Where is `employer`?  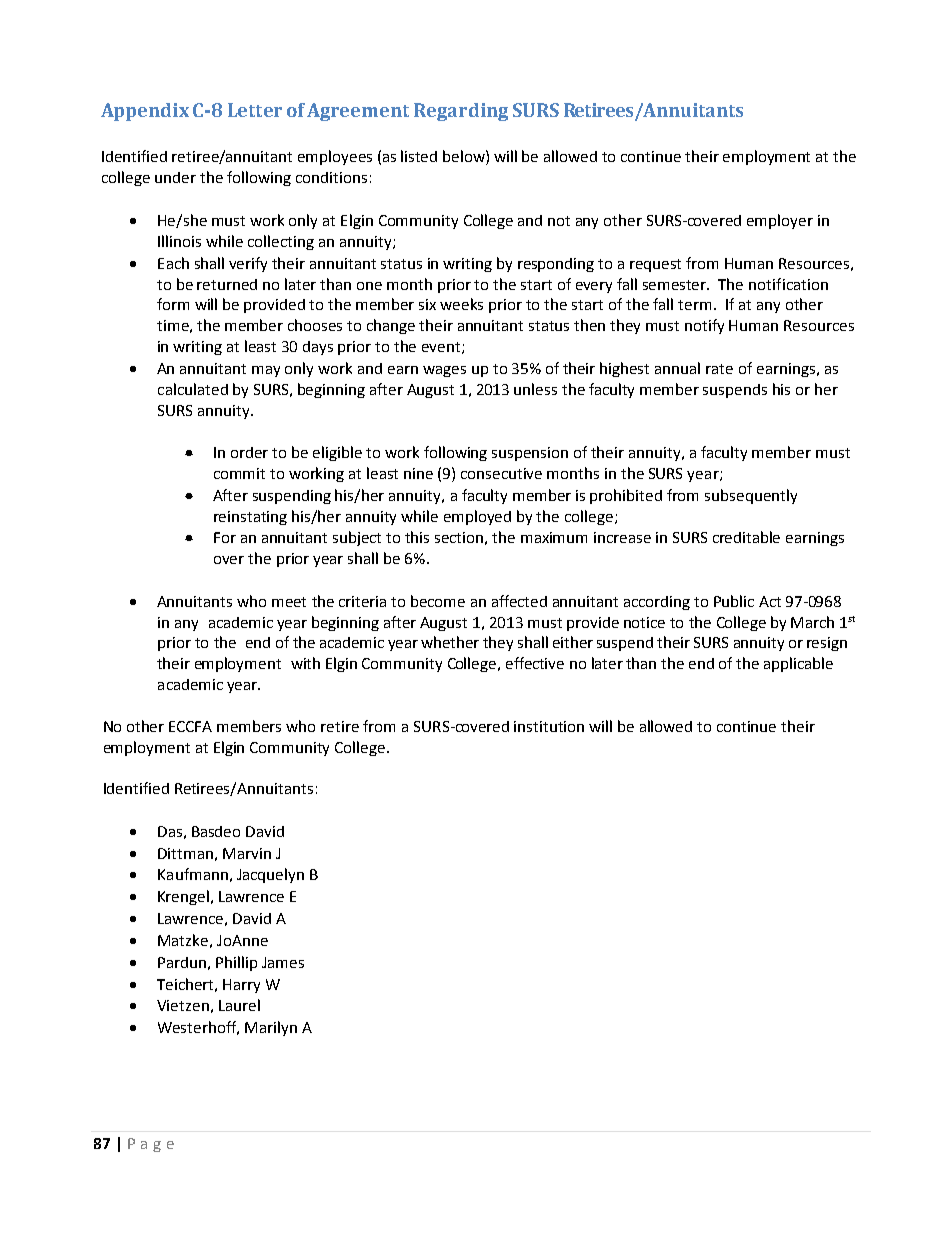
employer is located at coordinates (780, 221).
